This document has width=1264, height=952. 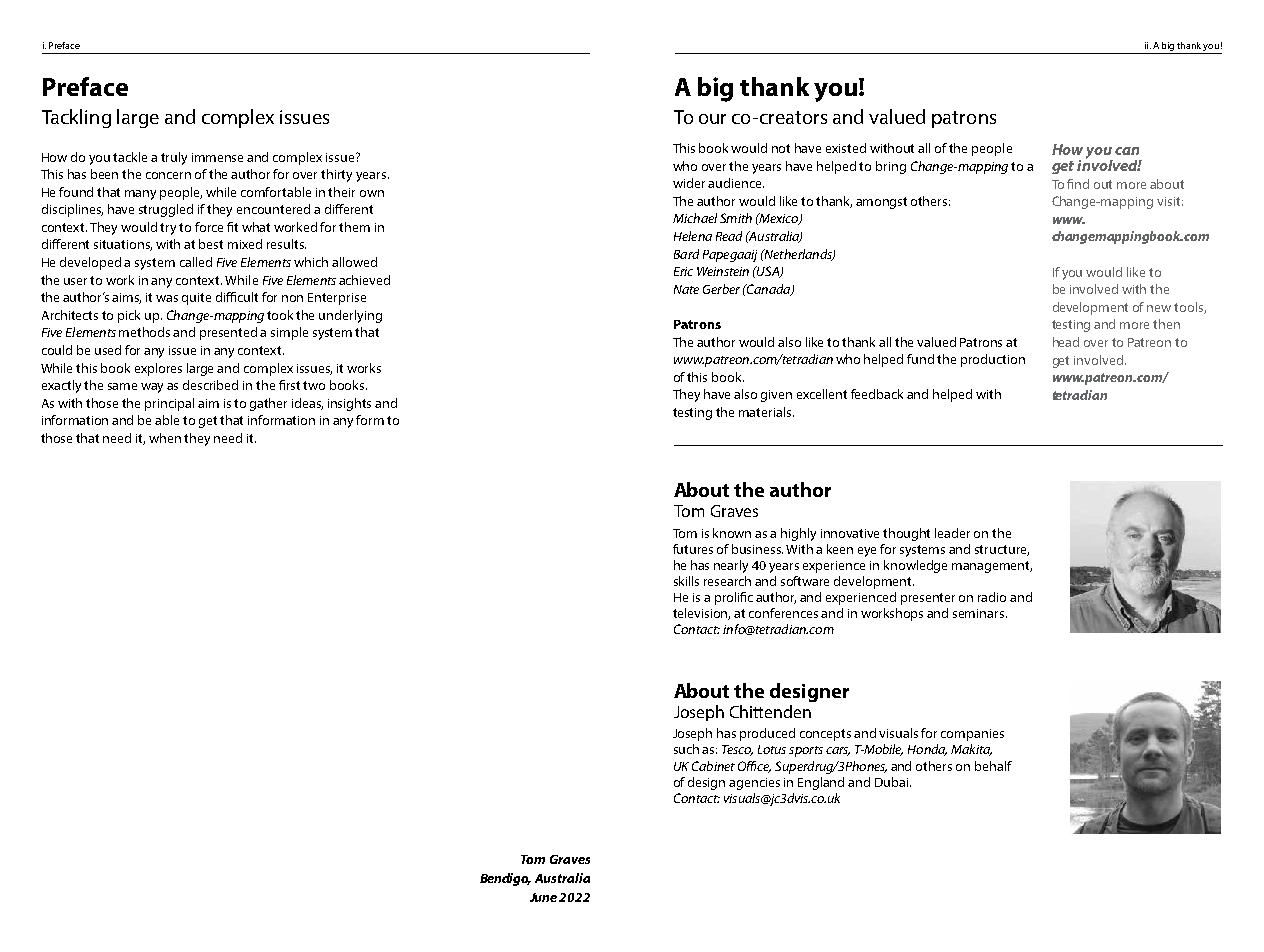 I want to click on television, so click(x=701, y=614).
